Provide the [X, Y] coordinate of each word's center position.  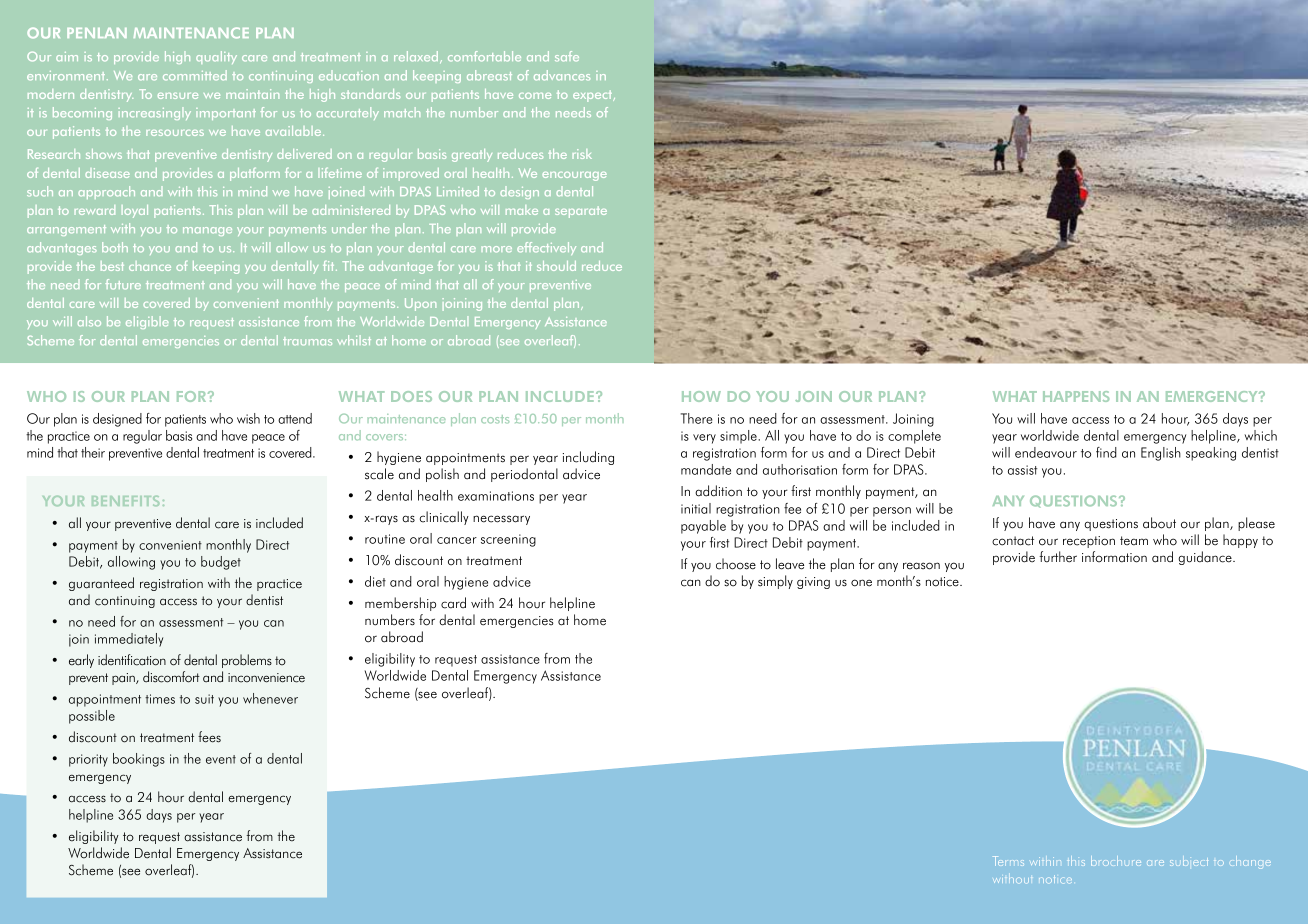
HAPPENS [1076, 396]
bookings [139, 760]
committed [195, 75]
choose [736, 564]
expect [594, 96]
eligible [147, 322]
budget [221, 563]
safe [567, 56]
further [1058, 557]
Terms [1008, 861]
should [556, 266]
